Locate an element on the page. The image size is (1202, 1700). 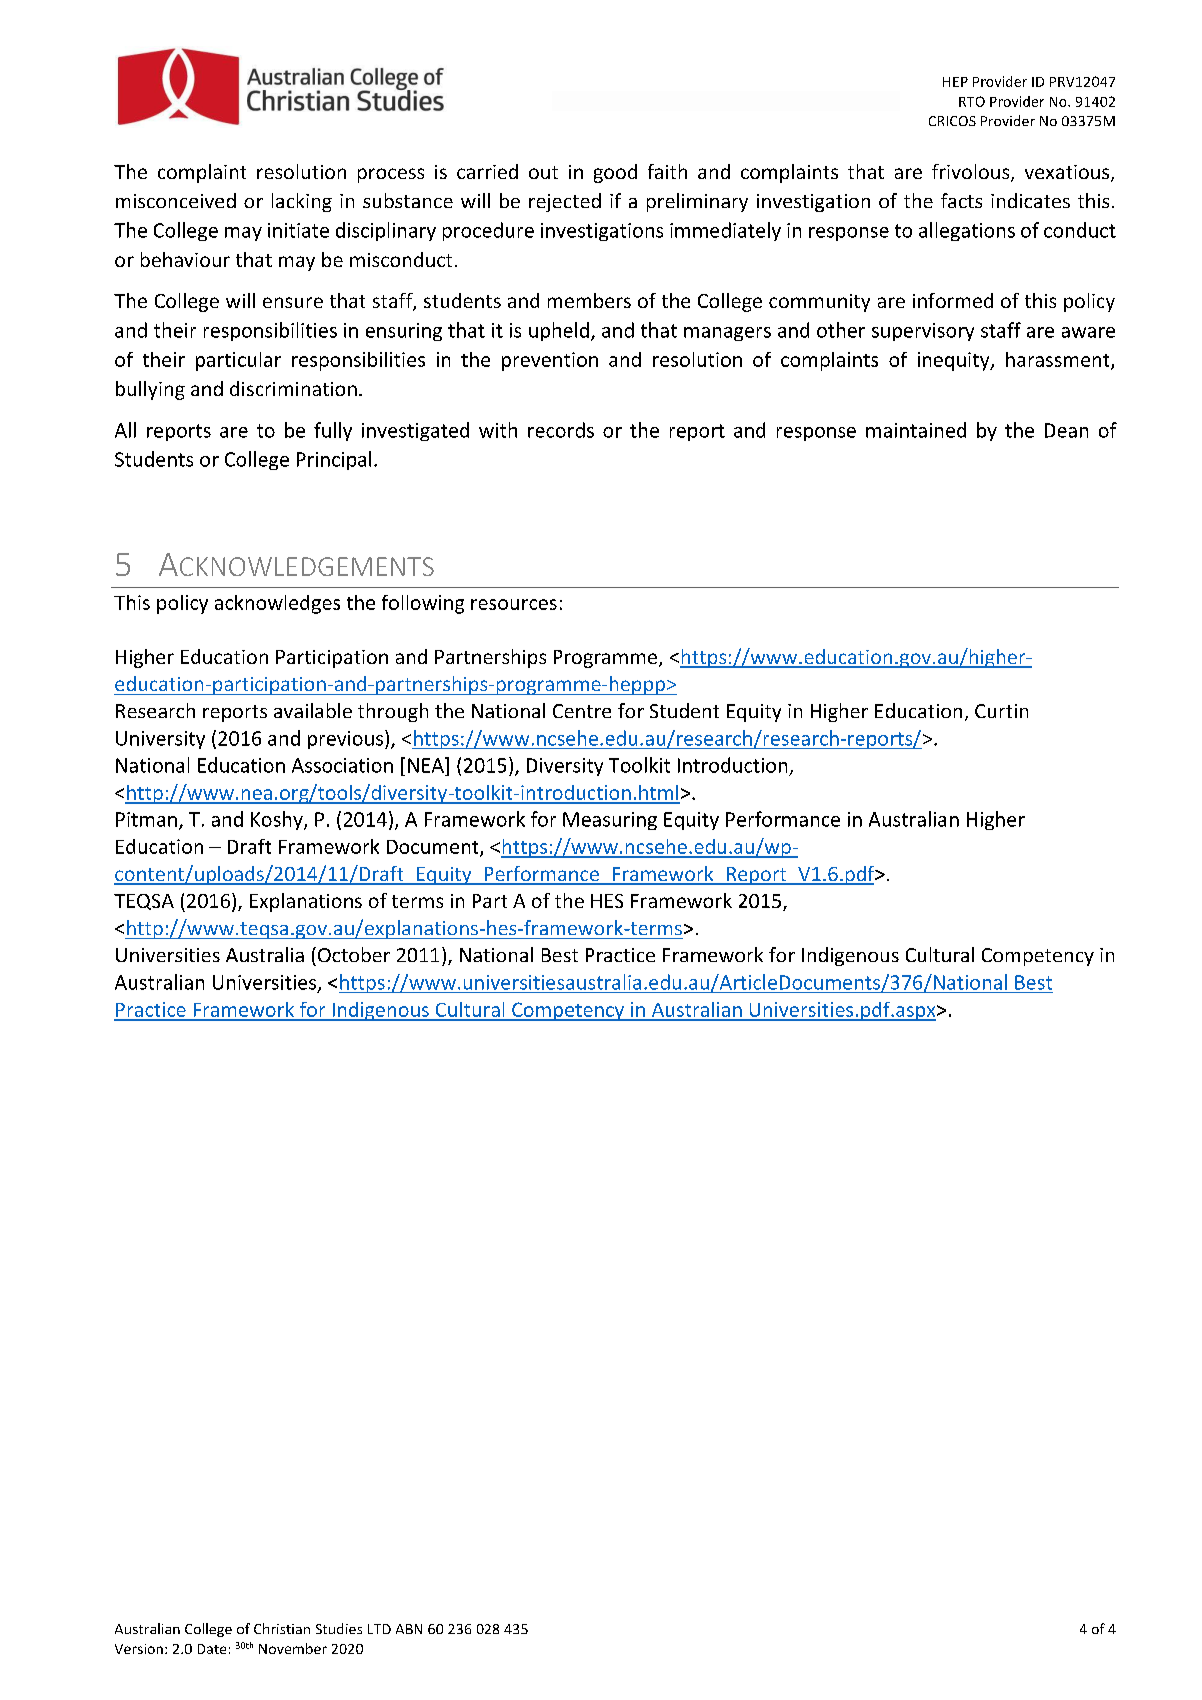
October is located at coordinates (354, 954).
